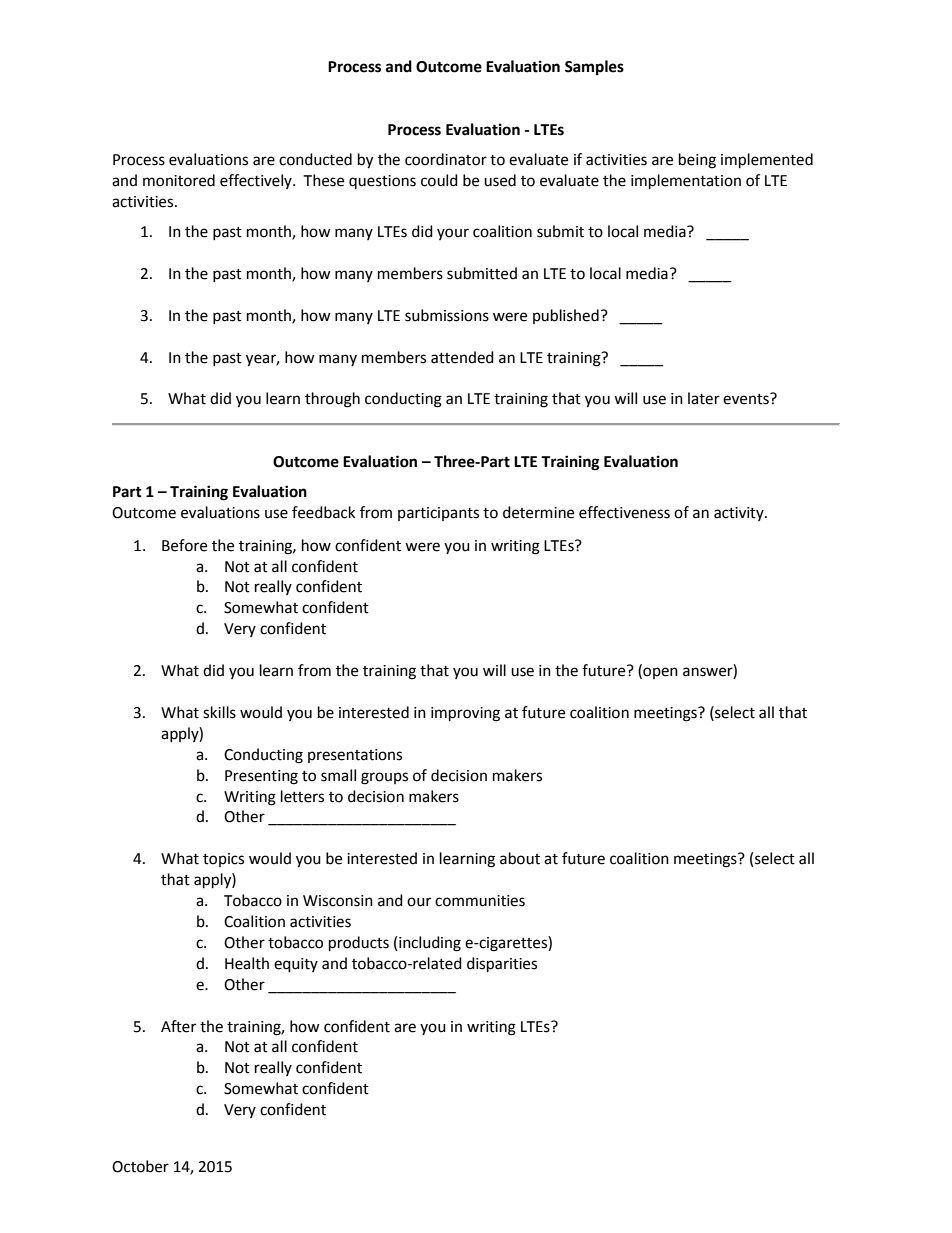 The image size is (952, 1233). What do you see at coordinates (697, 161) in the screenshot?
I see `being` at bounding box center [697, 161].
